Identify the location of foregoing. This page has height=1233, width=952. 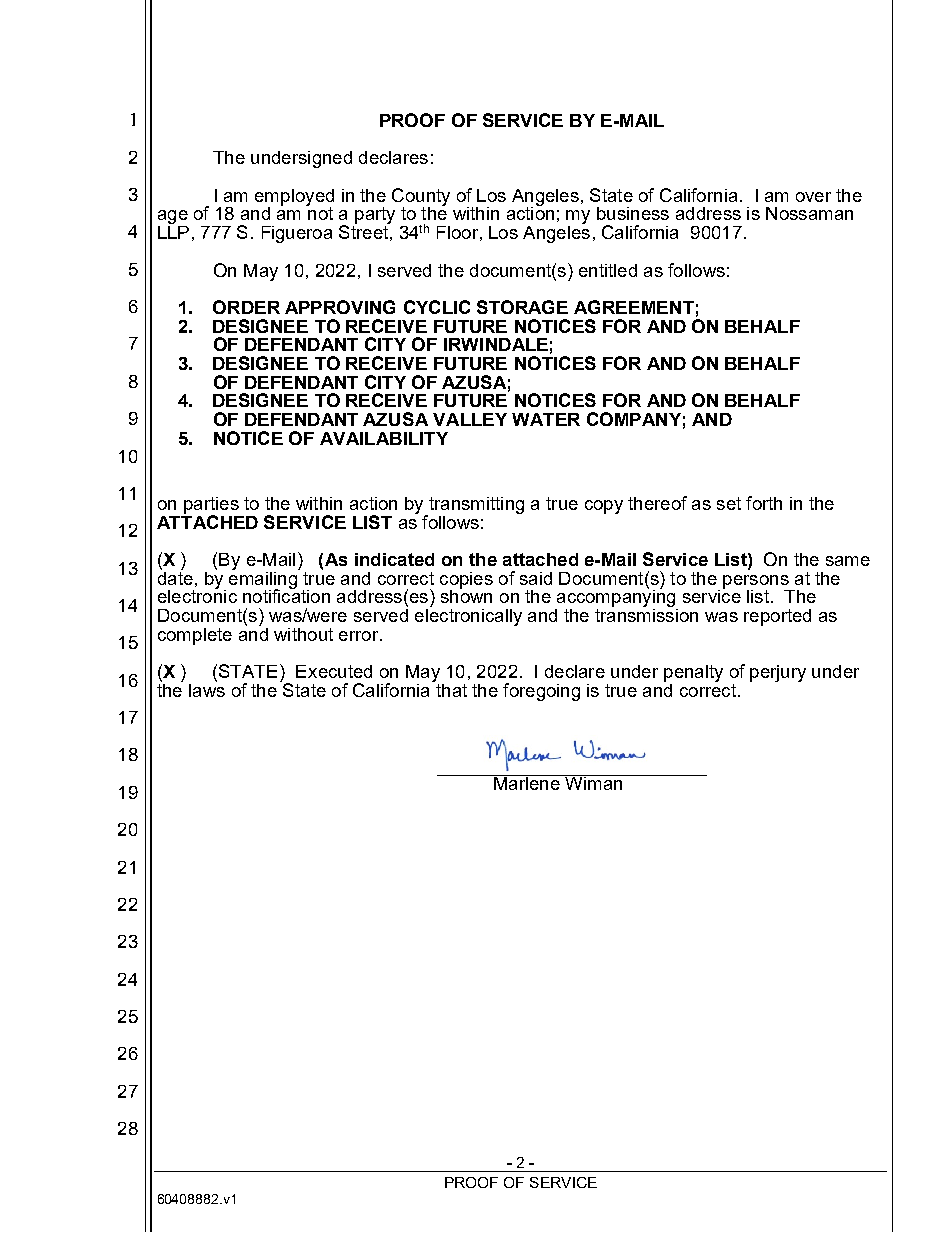
(541, 692).
